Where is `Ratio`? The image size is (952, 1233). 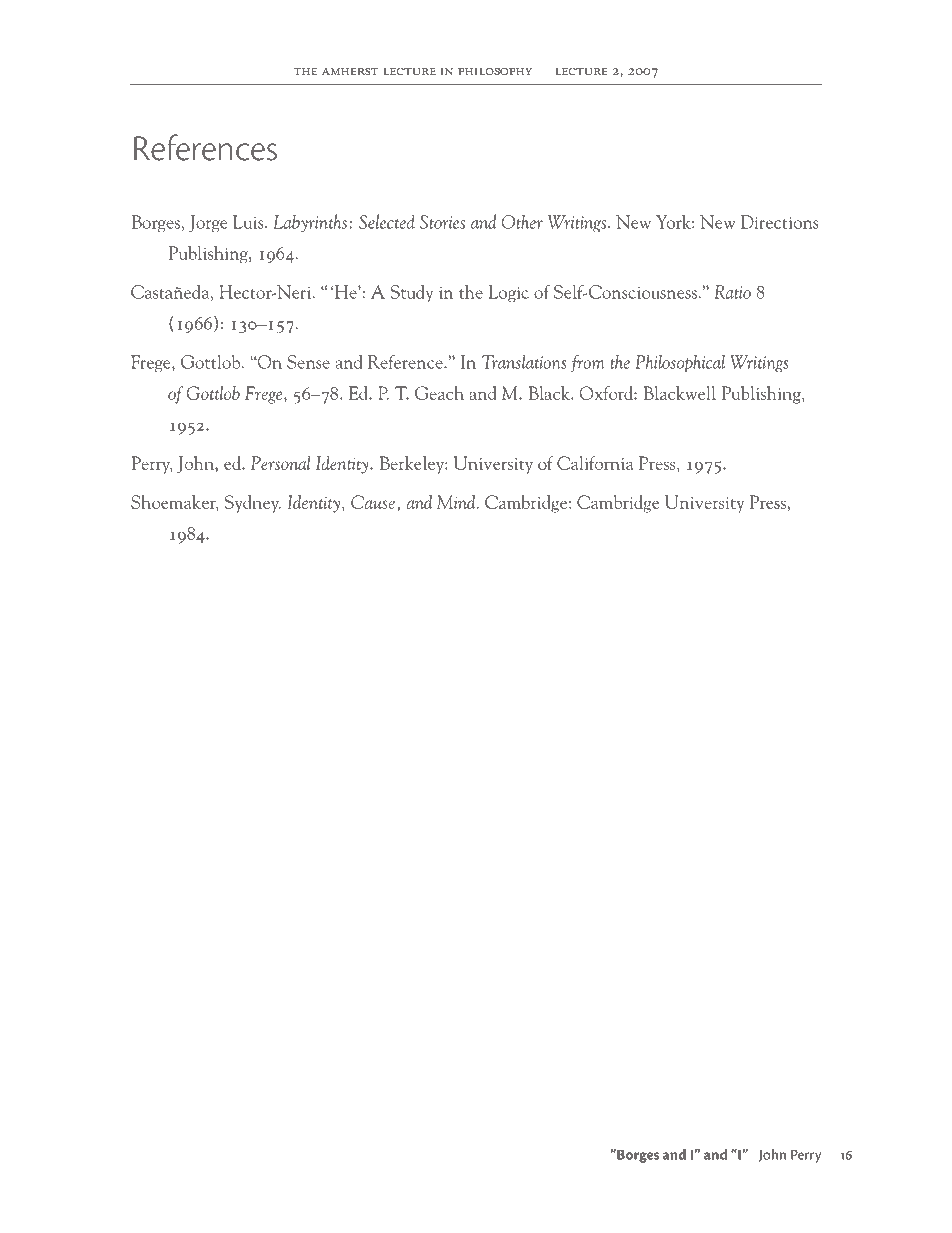
Ratio is located at coordinates (732, 292).
